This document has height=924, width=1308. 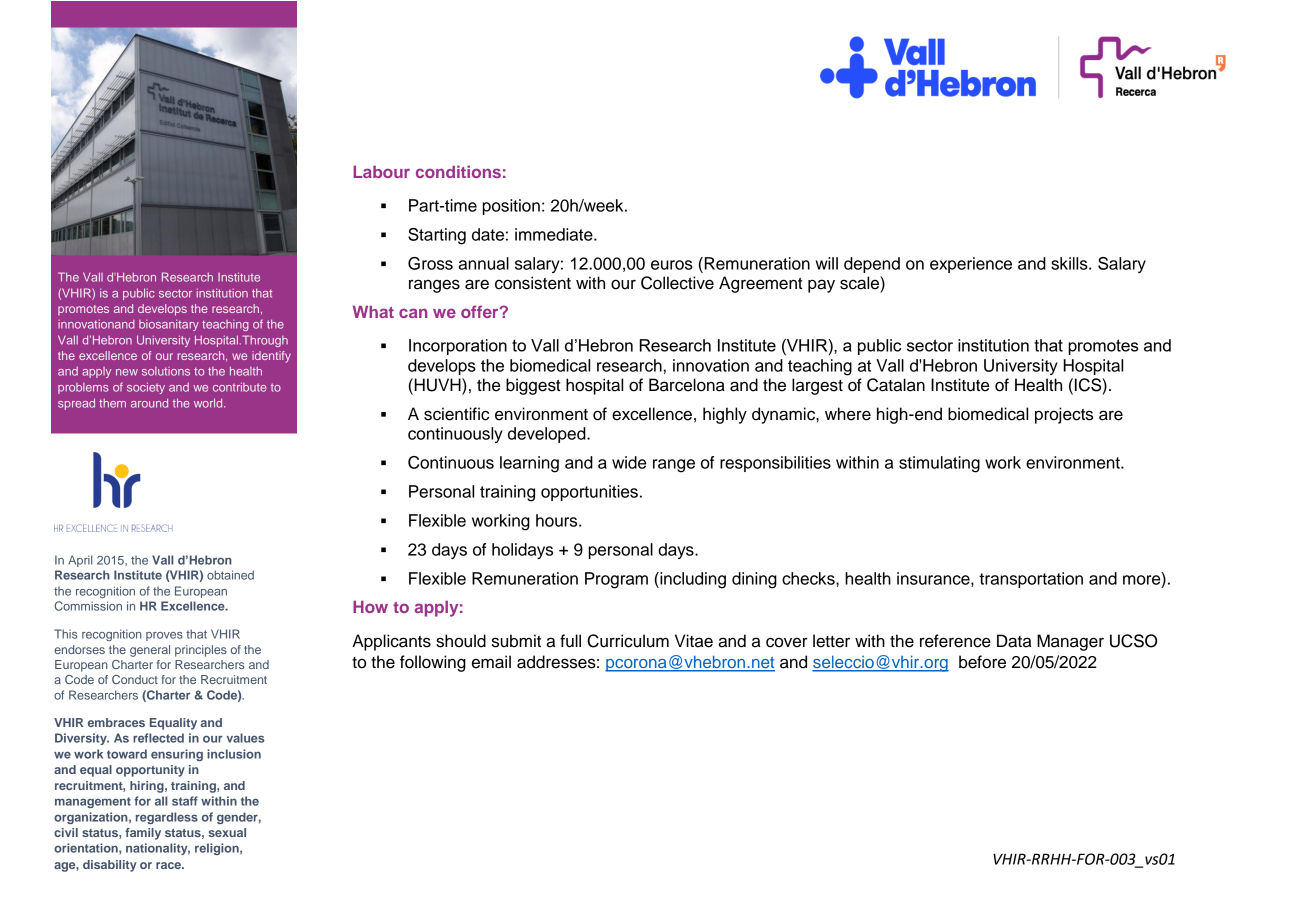 I want to click on position, so click(x=511, y=207).
